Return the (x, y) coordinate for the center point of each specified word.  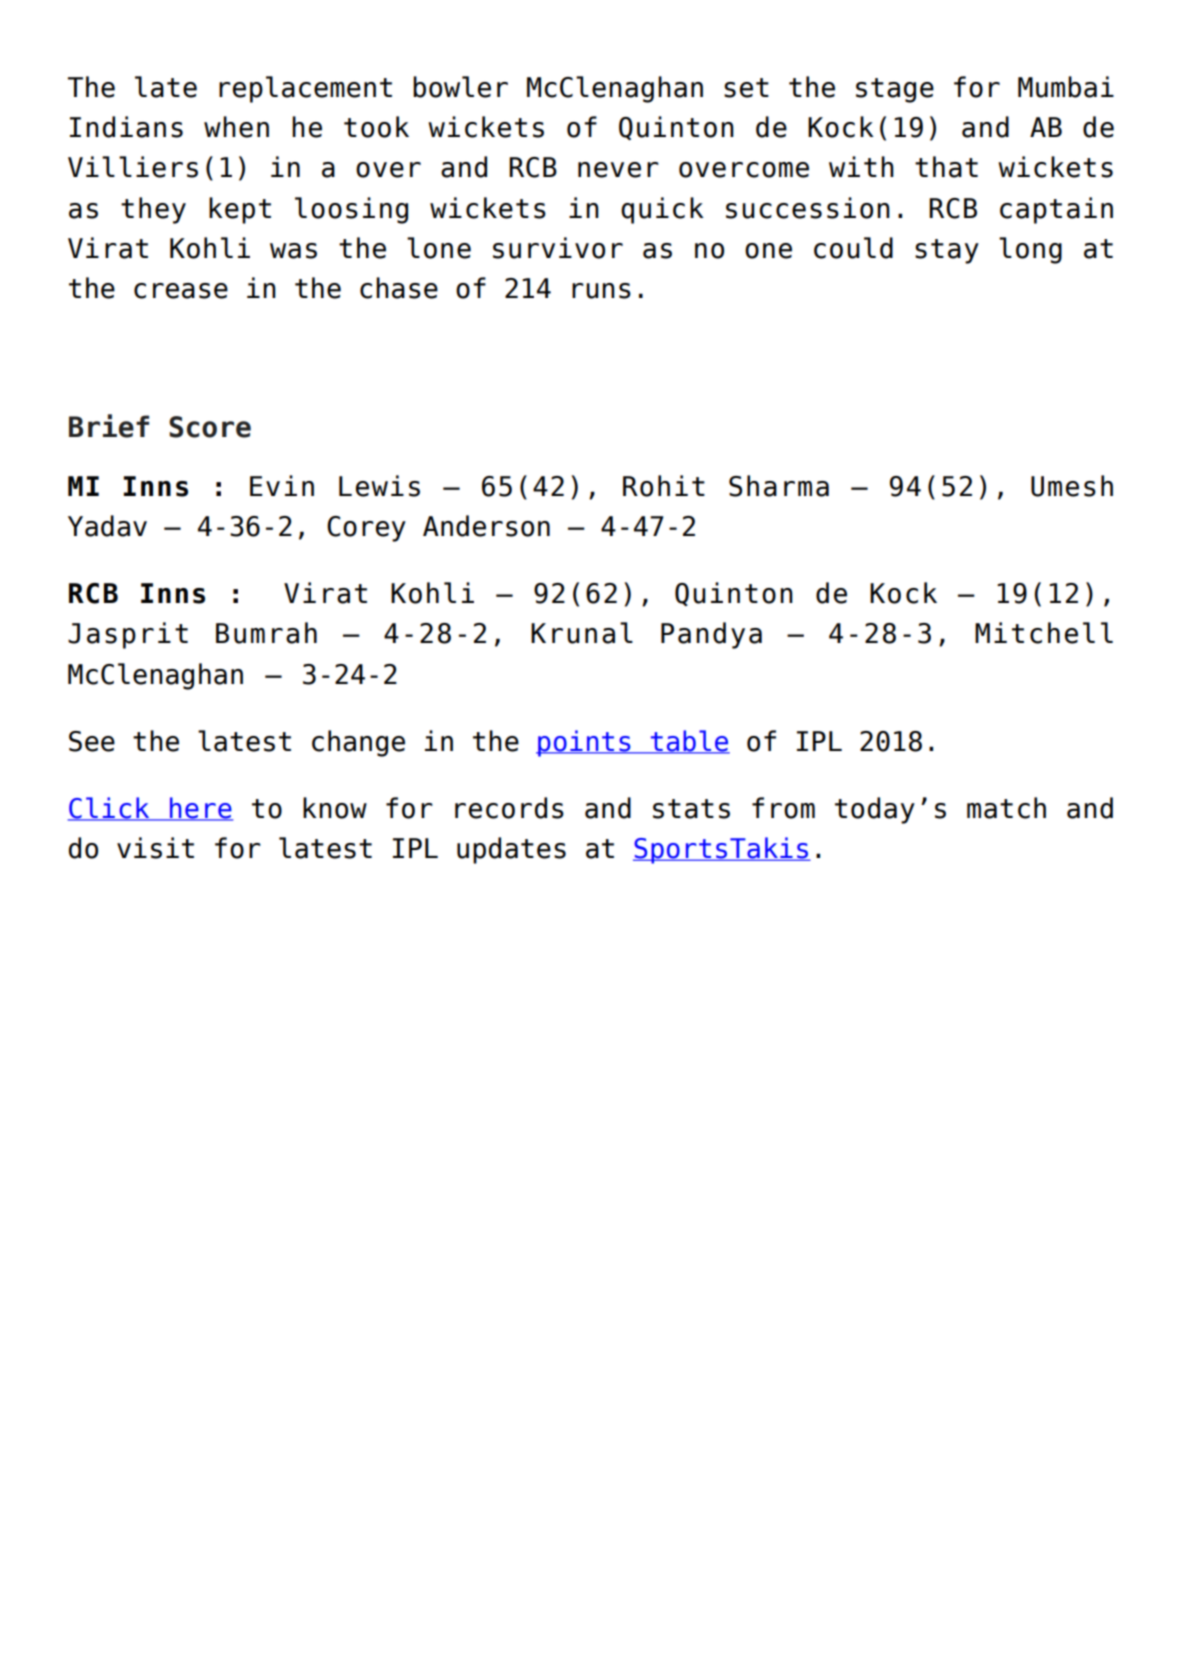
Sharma (779, 486)
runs (601, 291)
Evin (282, 485)
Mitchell (1044, 633)
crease (181, 291)
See (92, 741)
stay (947, 251)
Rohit (664, 486)
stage (895, 90)
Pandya (711, 635)
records (509, 808)
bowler (460, 87)
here (200, 808)
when (236, 127)
